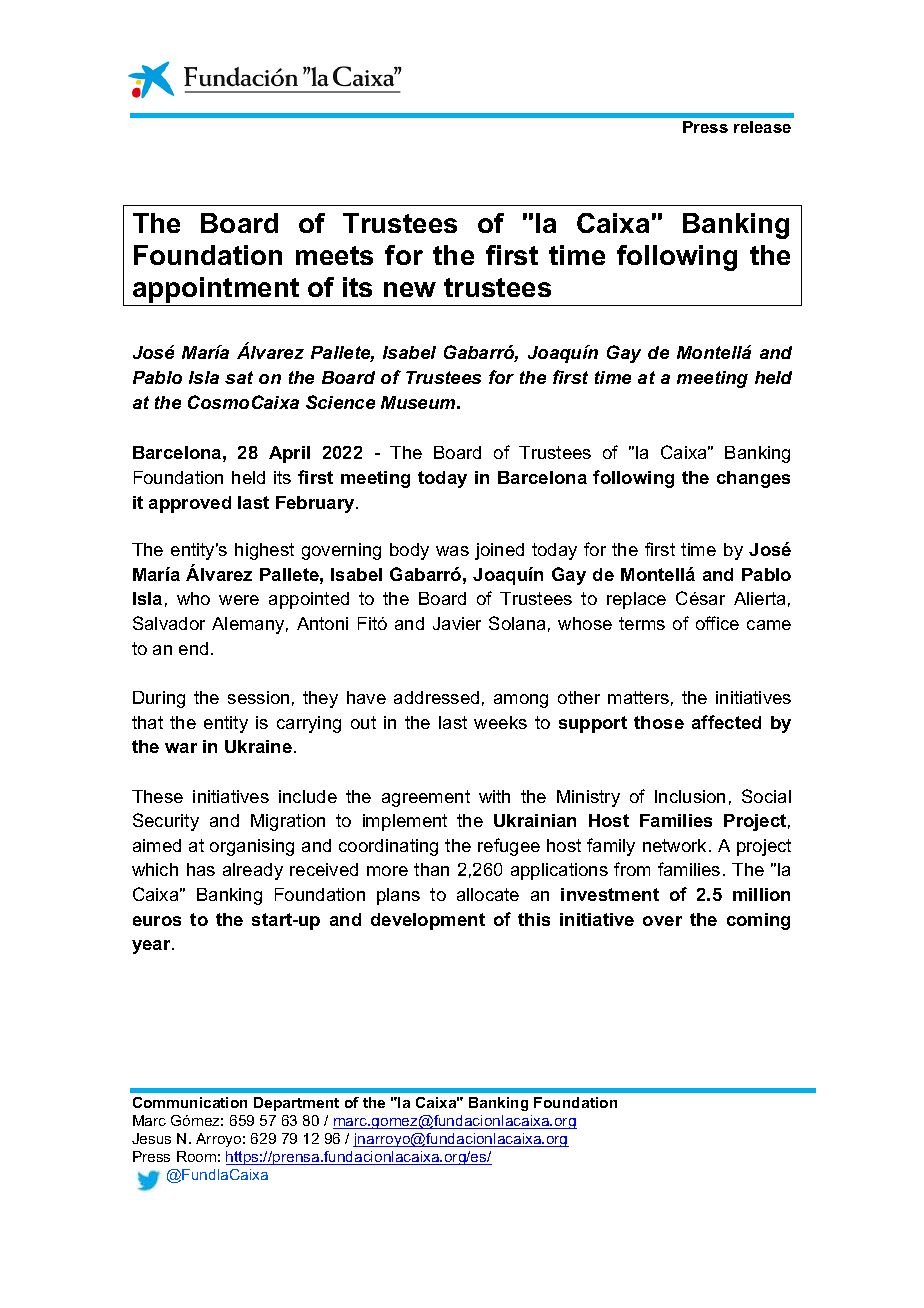 Image resolution: width=924 pixels, height=1308 pixels. Describe the element at coordinates (296, 1104) in the screenshot. I see `Department` at that location.
